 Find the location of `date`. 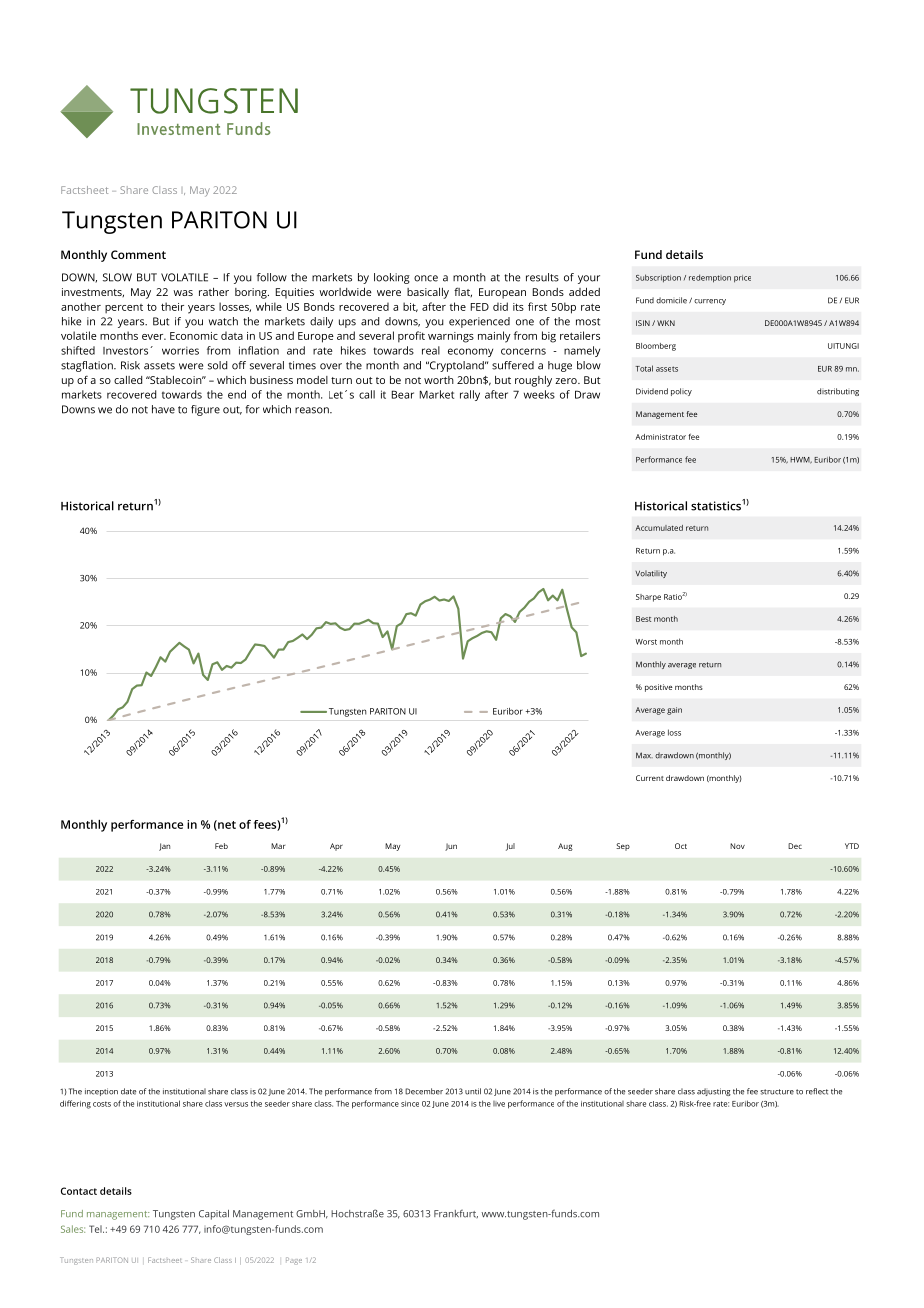

date is located at coordinates (128, 1091).
